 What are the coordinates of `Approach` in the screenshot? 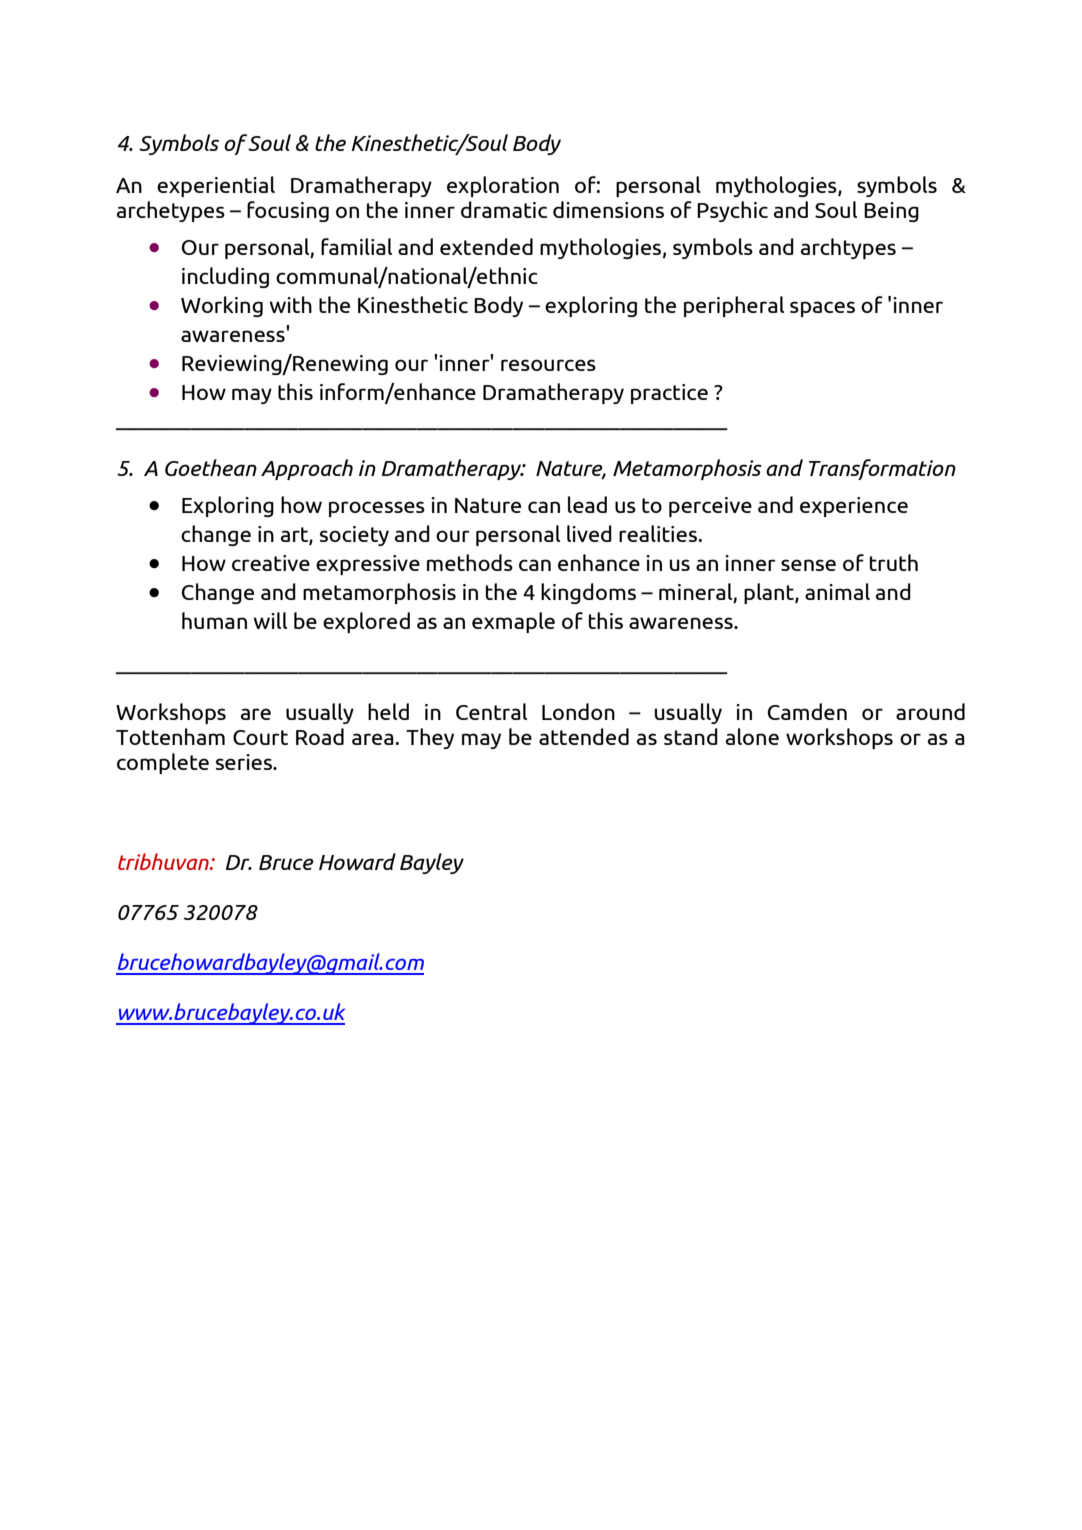 It's located at (307, 469).
